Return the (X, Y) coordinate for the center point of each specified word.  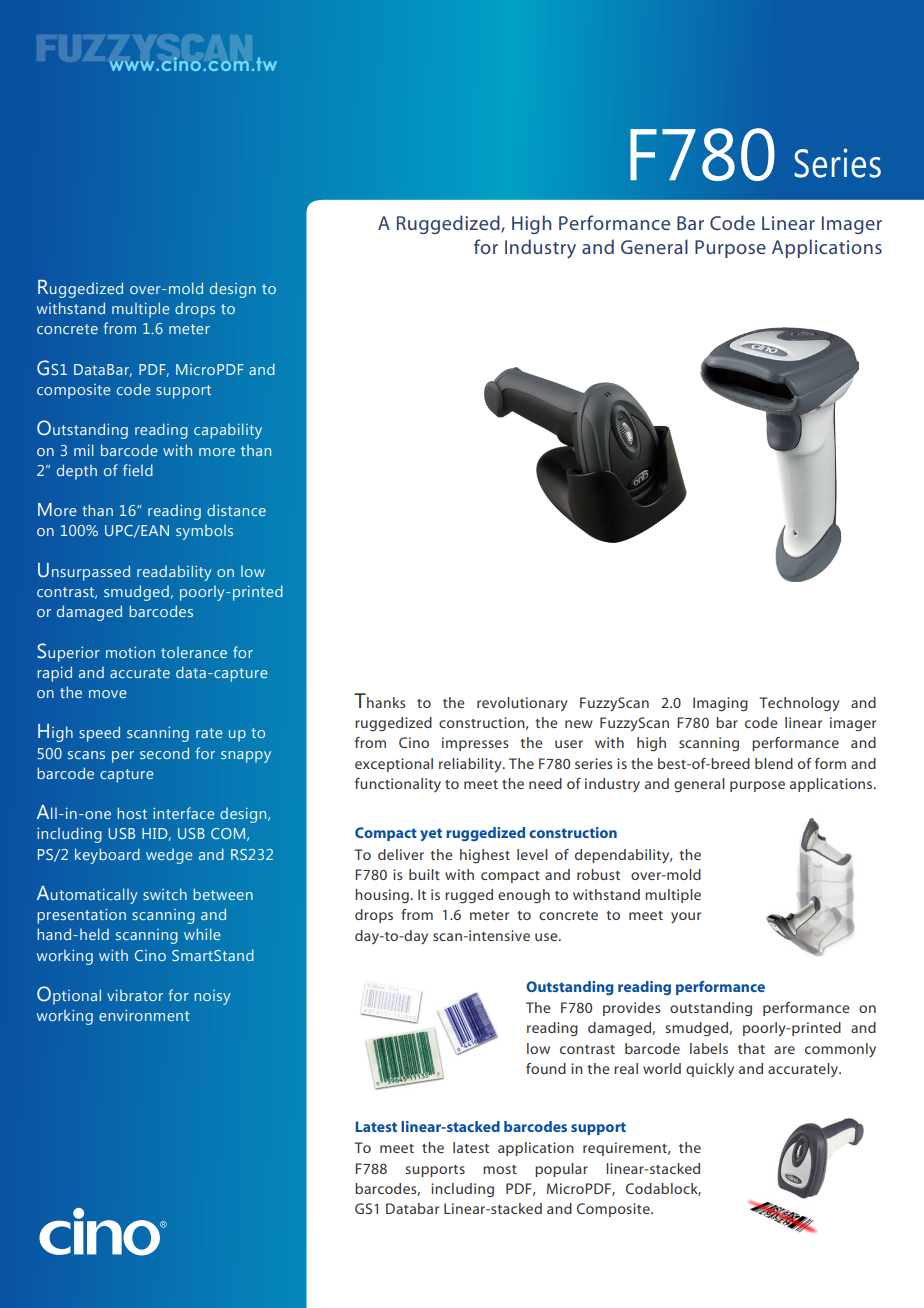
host (132, 813)
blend (774, 763)
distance (236, 510)
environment (144, 1015)
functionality (398, 785)
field (138, 470)
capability (228, 431)
